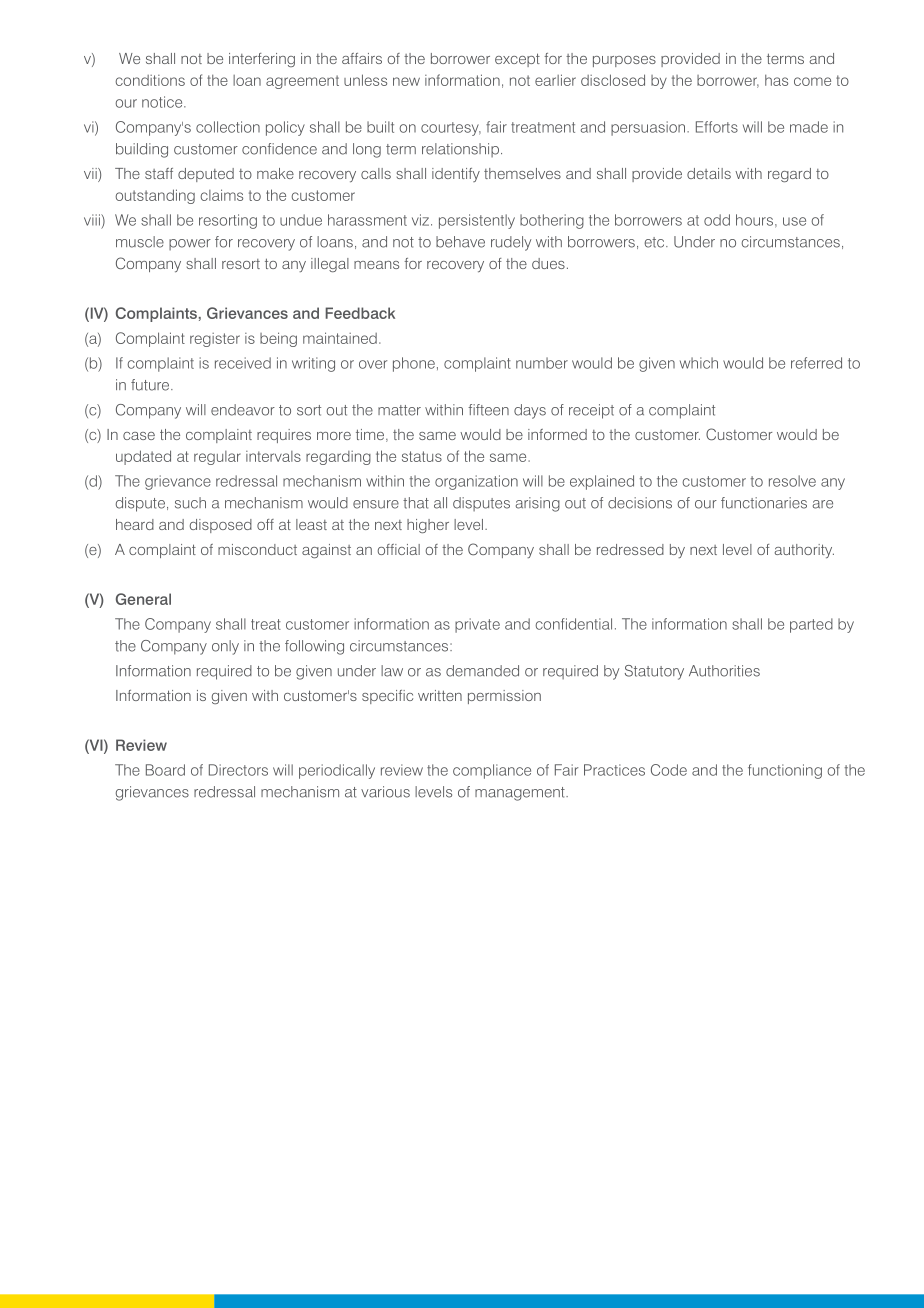  I want to click on resolve, so click(792, 481).
